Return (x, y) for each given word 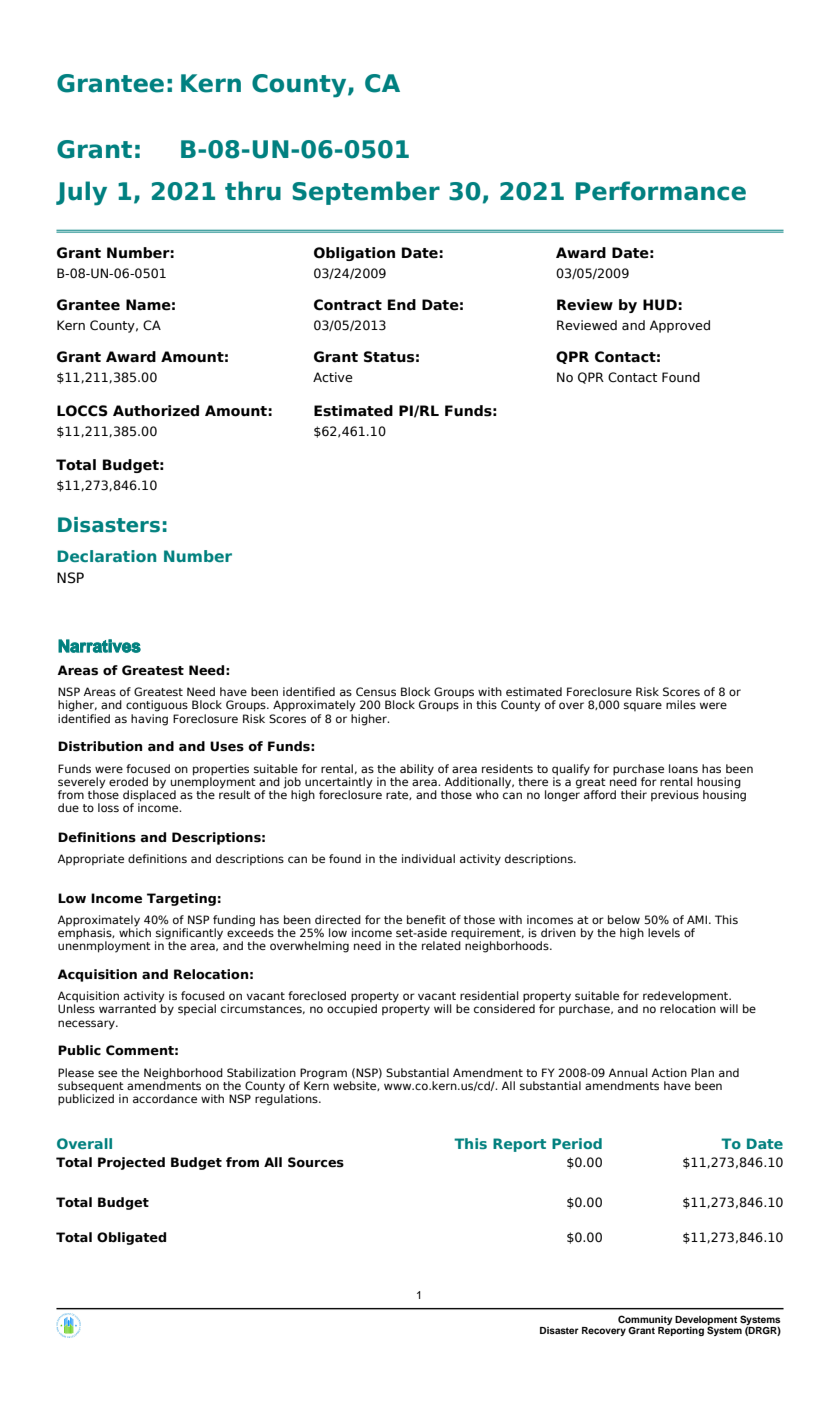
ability (417, 770)
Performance (661, 191)
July (81, 193)
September (366, 193)
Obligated (131, 1238)
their (634, 794)
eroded (128, 781)
